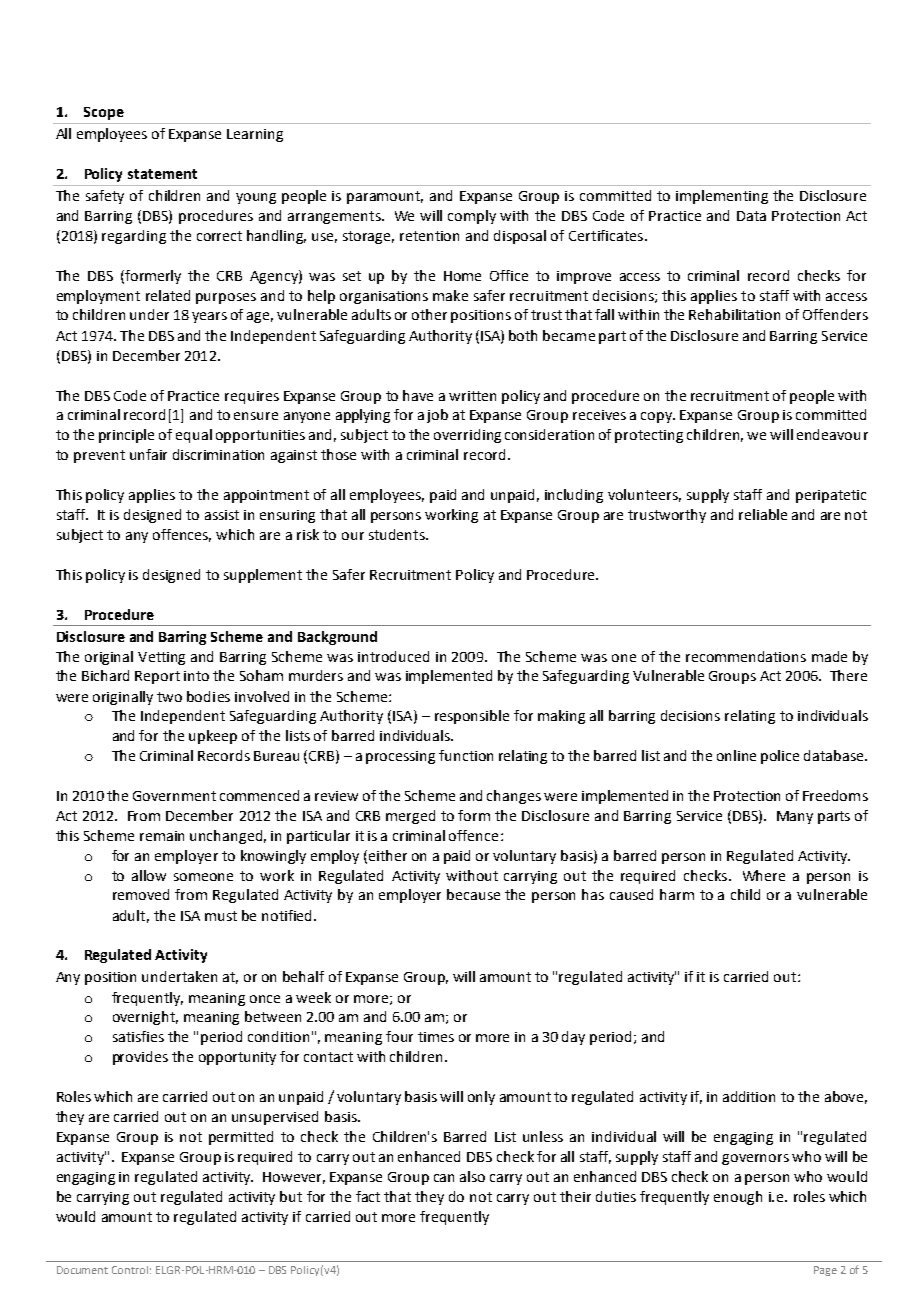 This document has height=1308, width=924. Describe the element at coordinates (467, 436) in the document. I see `overriding` at that location.
